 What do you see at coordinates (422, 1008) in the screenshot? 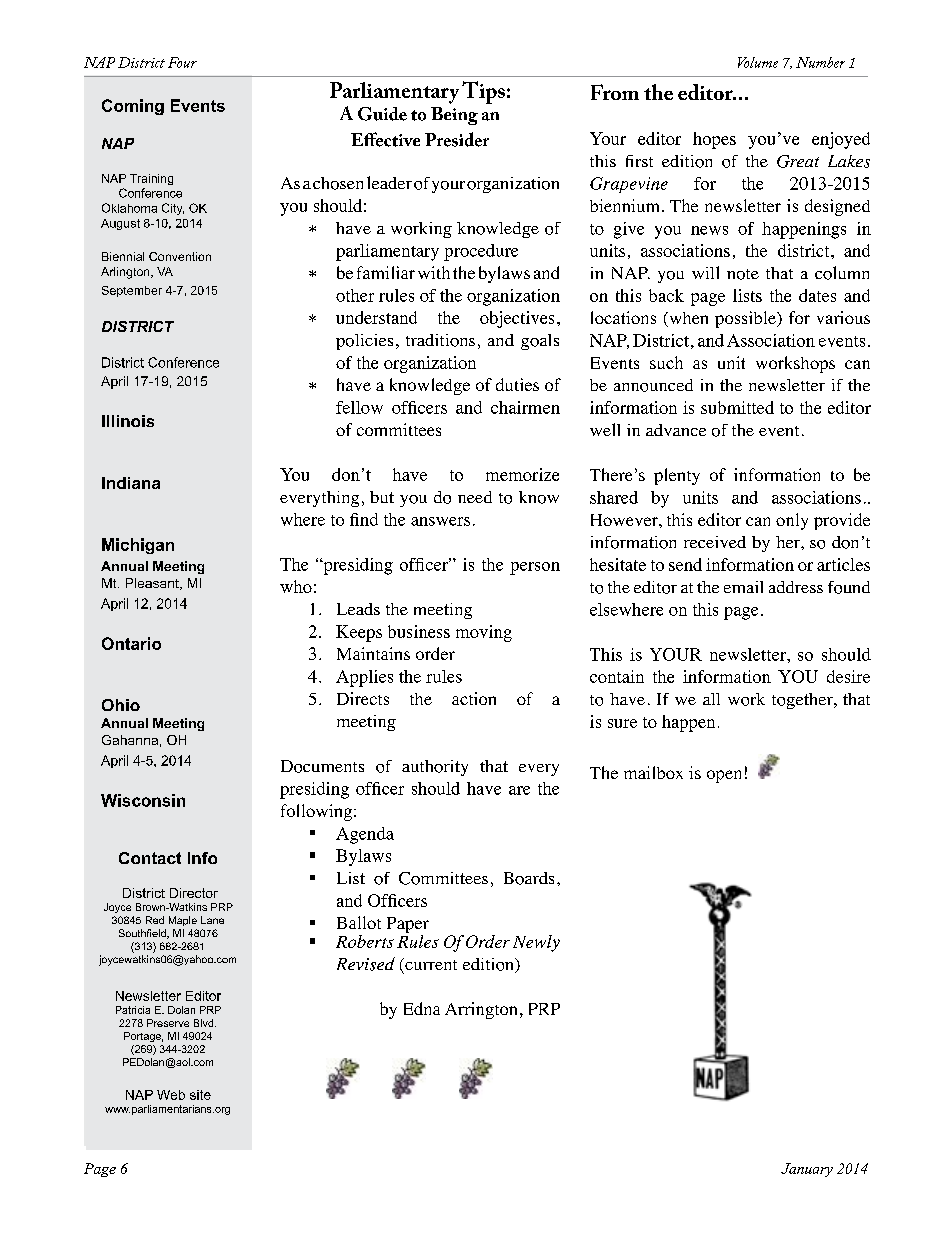
I see `Edna` at bounding box center [422, 1008].
